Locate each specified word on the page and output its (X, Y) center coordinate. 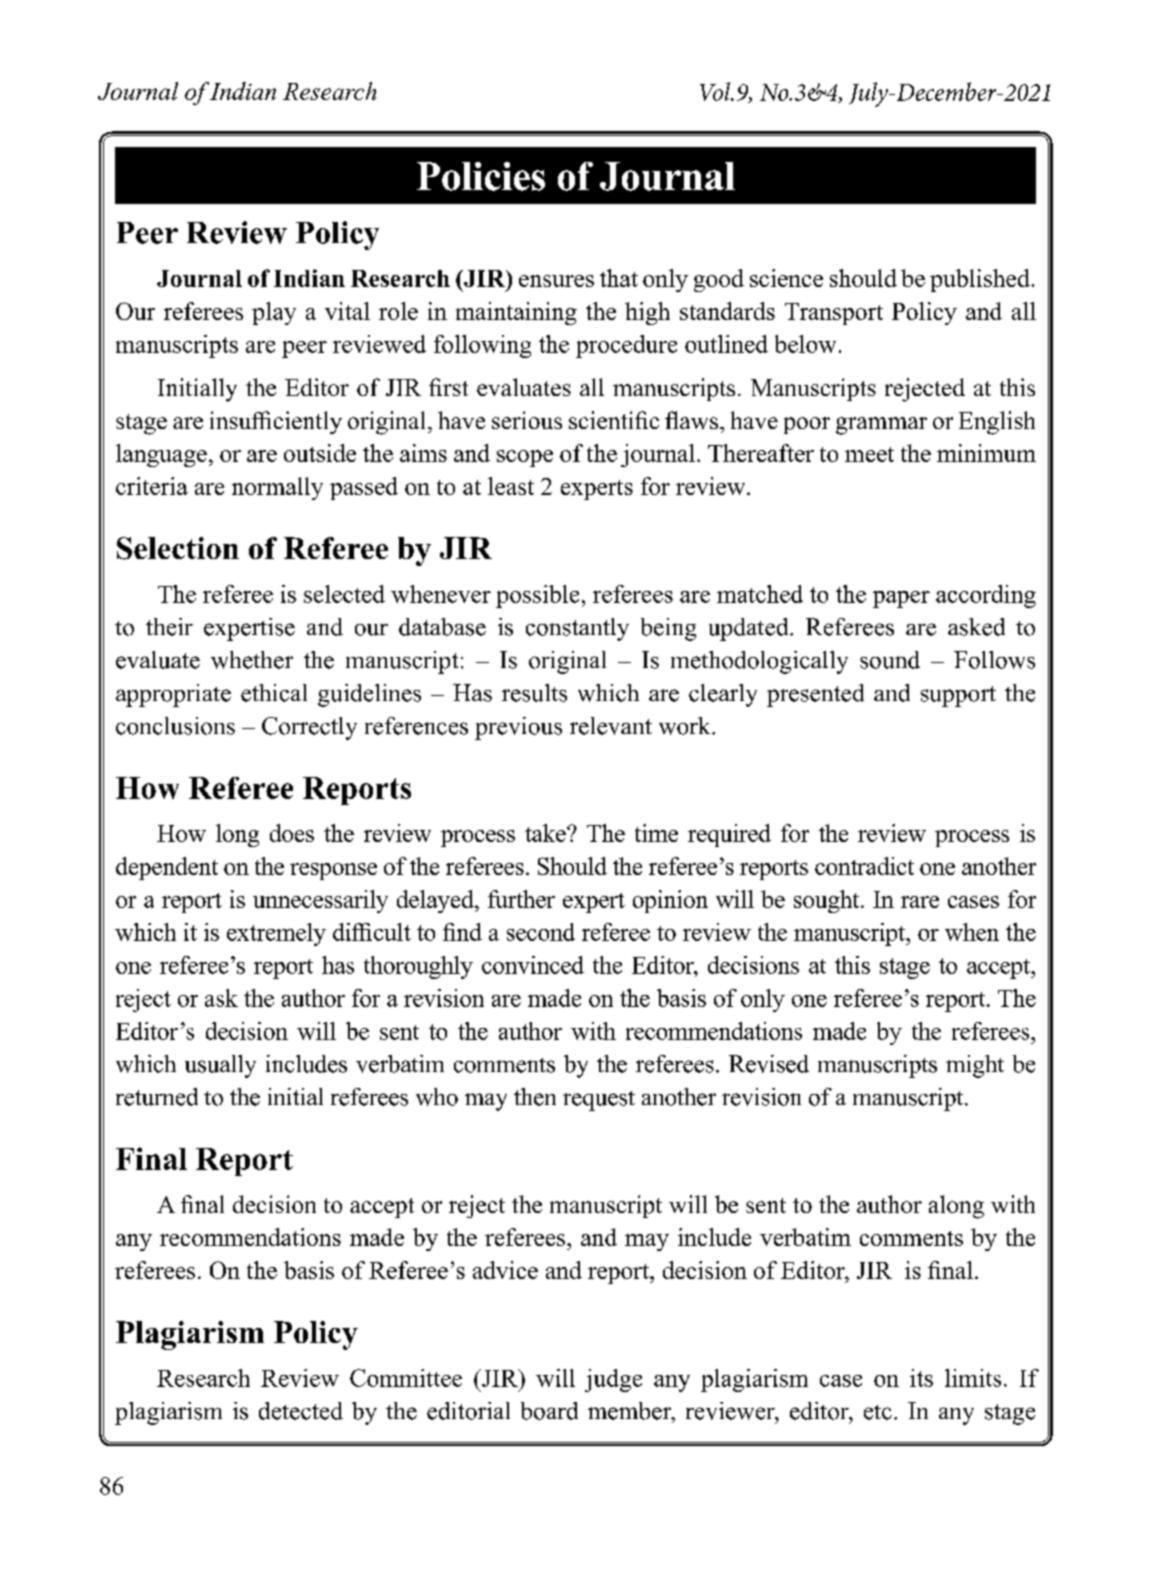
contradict (864, 866)
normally (277, 488)
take (546, 833)
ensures (556, 281)
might (975, 1066)
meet (869, 454)
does (292, 833)
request (599, 1101)
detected (301, 1411)
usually (220, 1066)
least (511, 486)
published (980, 280)
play (274, 313)
